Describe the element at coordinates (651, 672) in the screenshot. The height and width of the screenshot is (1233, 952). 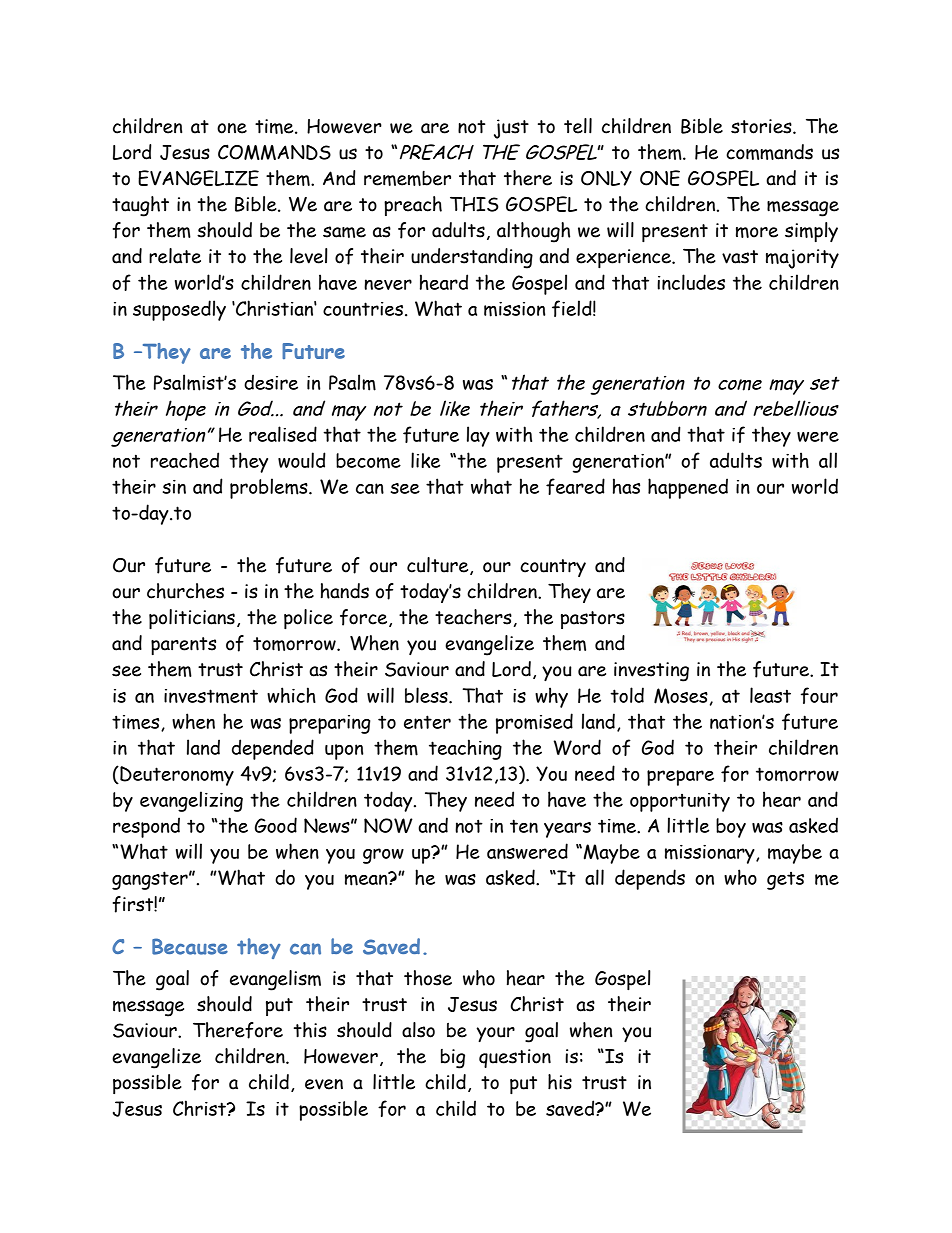
I see `investing` at that location.
